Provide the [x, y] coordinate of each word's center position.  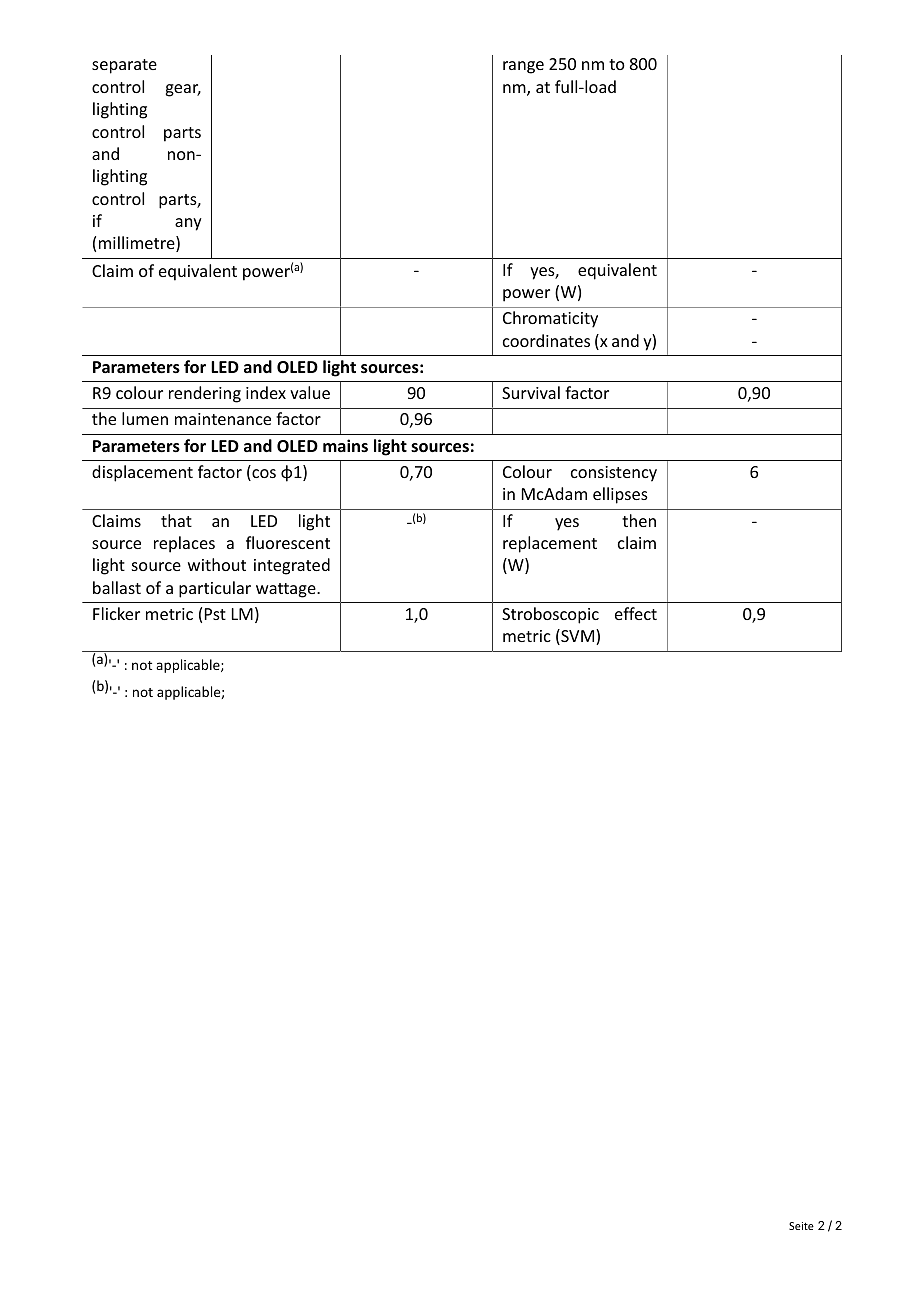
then [639, 520]
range [523, 67]
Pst [215, 614]
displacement [142, 473]
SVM [578, 637]
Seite [801, 1226]
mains [345, 445]
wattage [287, 590]
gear [183, 90]
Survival [531, 392]
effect [636, 613]
